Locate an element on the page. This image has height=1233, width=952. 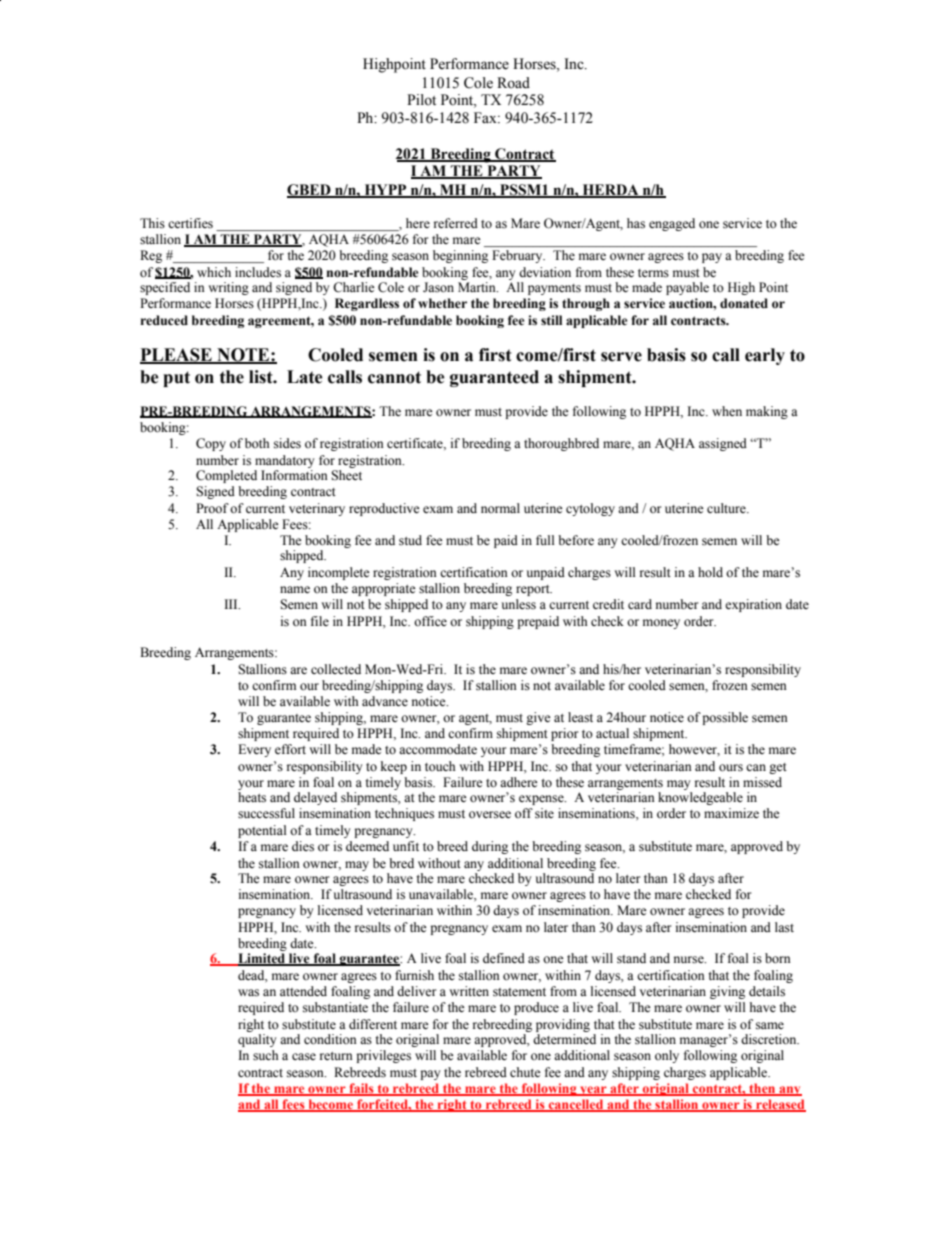
Pilot is located at coordinates (421, 100).
